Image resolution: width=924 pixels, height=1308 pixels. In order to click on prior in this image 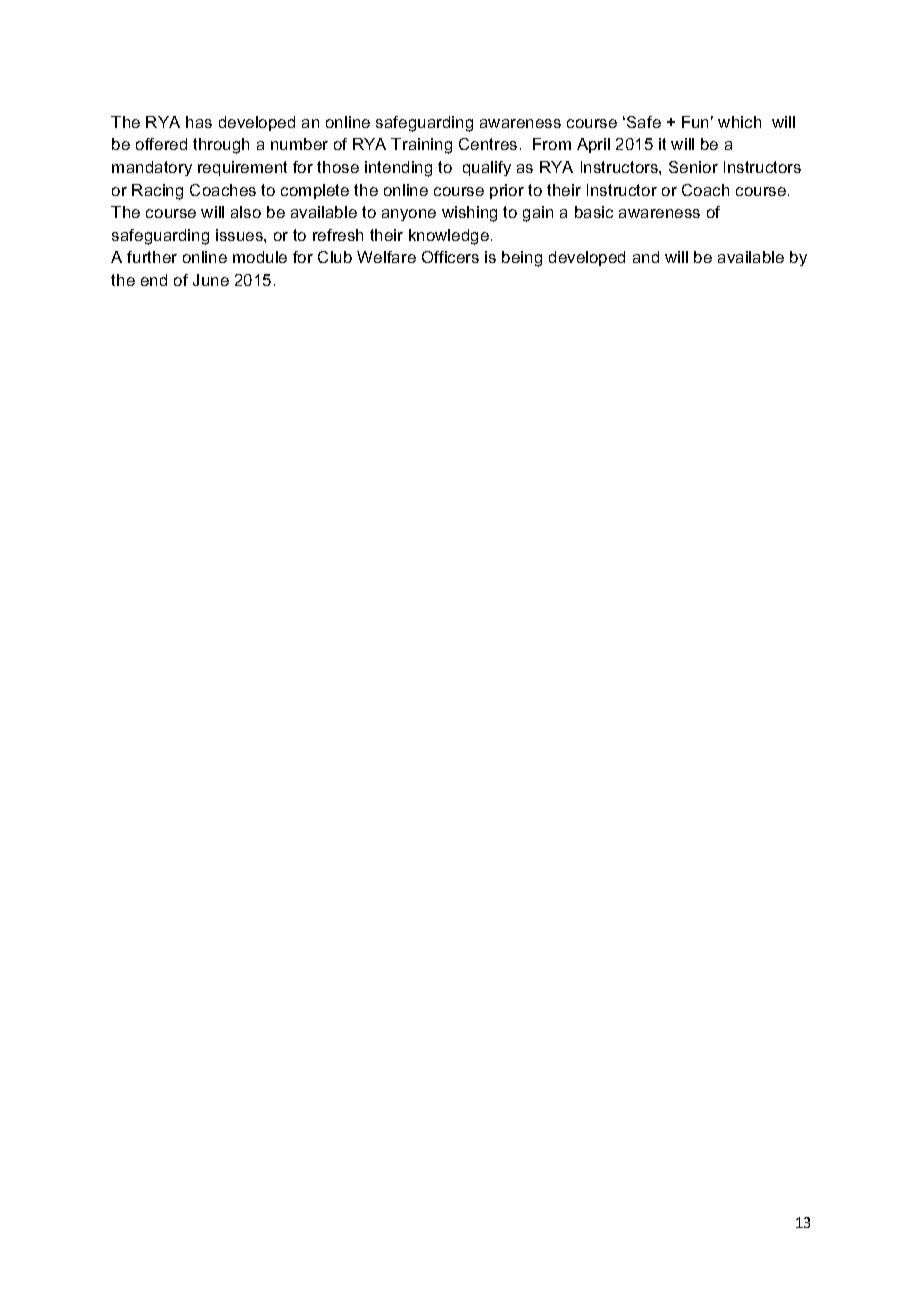, I will do `click(507, 191)`.
